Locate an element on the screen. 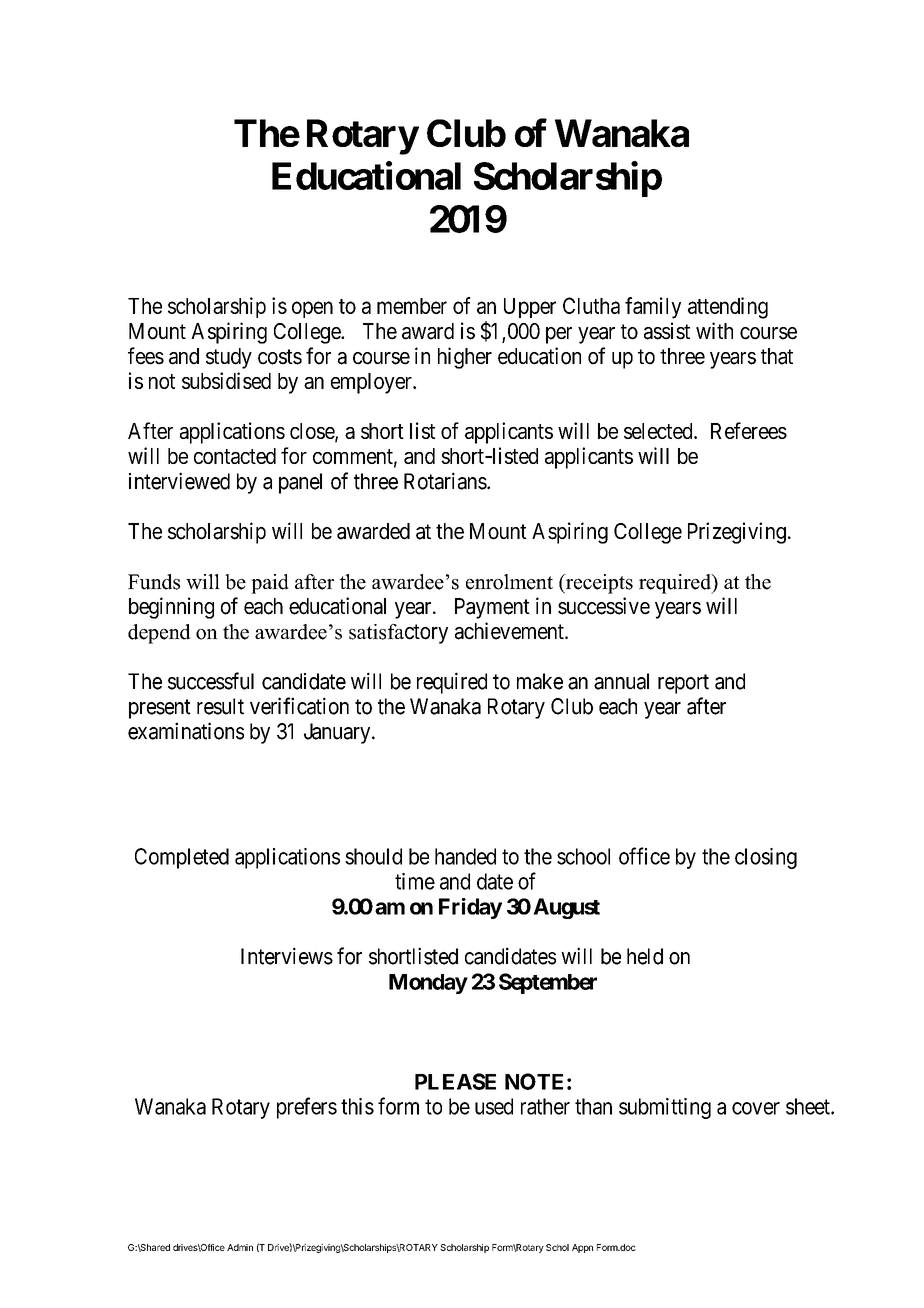 The image size is (924, 1308). achievement is located at coordinates (510, 631).
